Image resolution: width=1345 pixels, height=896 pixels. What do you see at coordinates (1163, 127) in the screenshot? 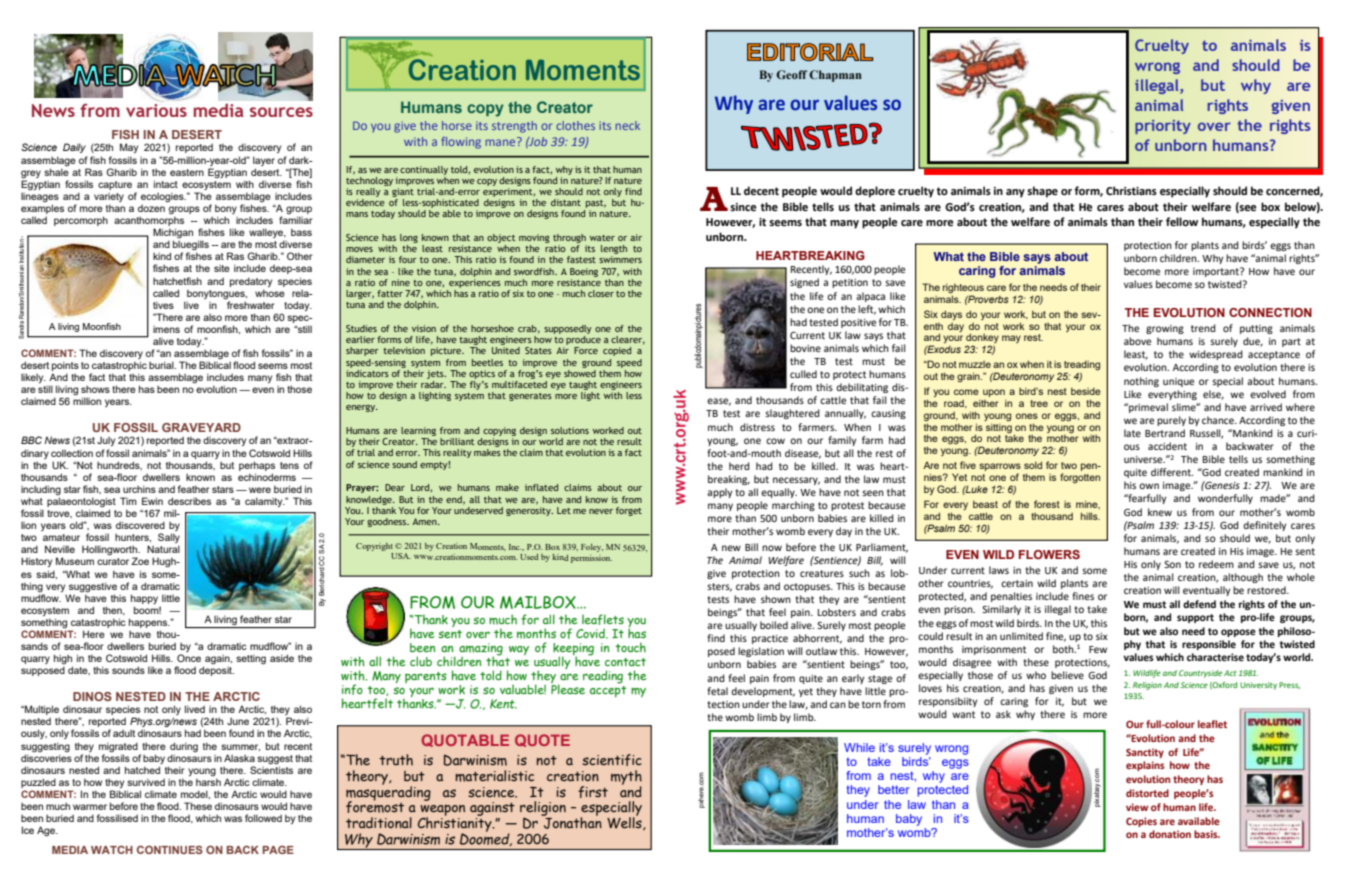
I see `priority` at bounding box center [1163, 127].
